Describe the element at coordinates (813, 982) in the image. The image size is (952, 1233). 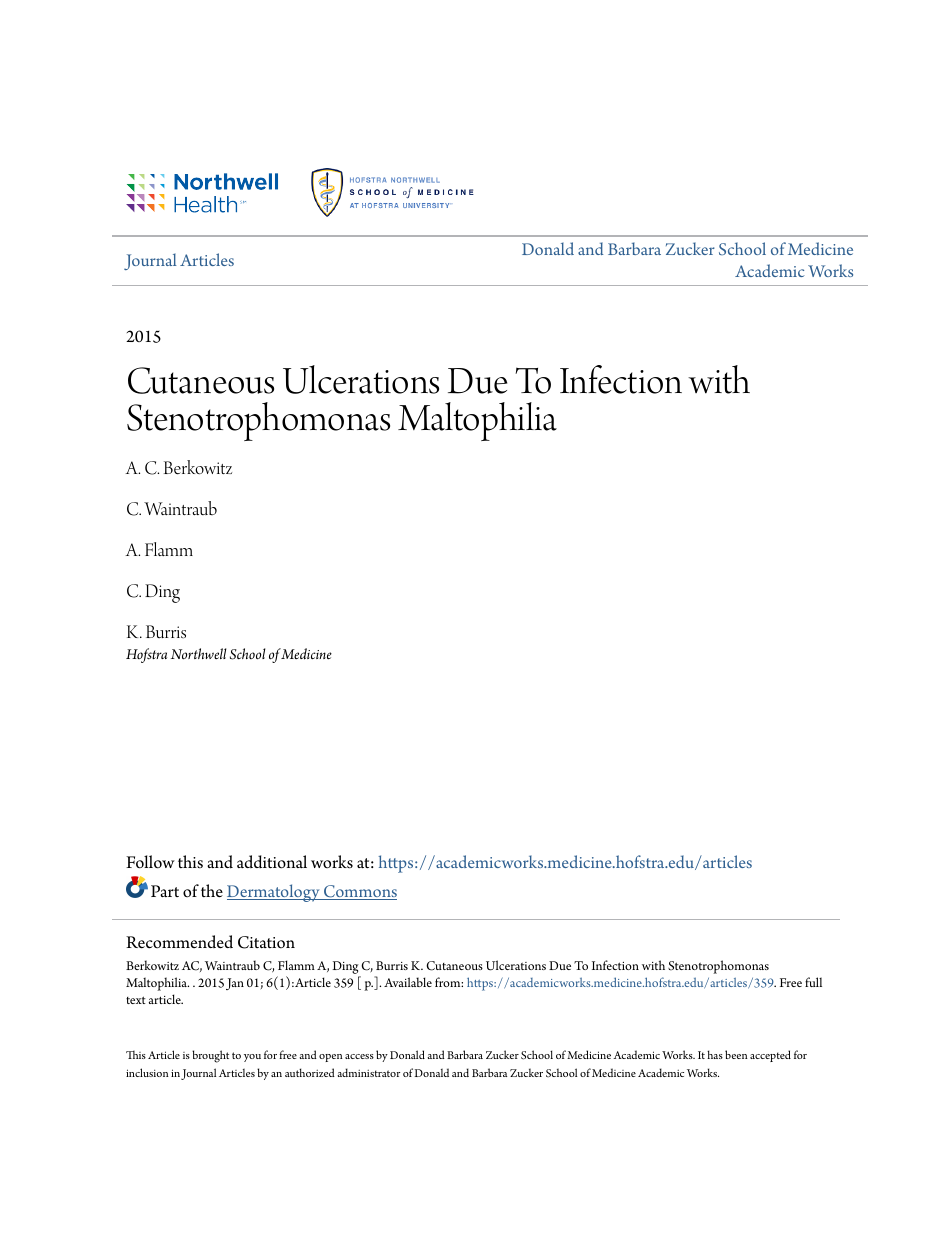
I see `full` at that location.
